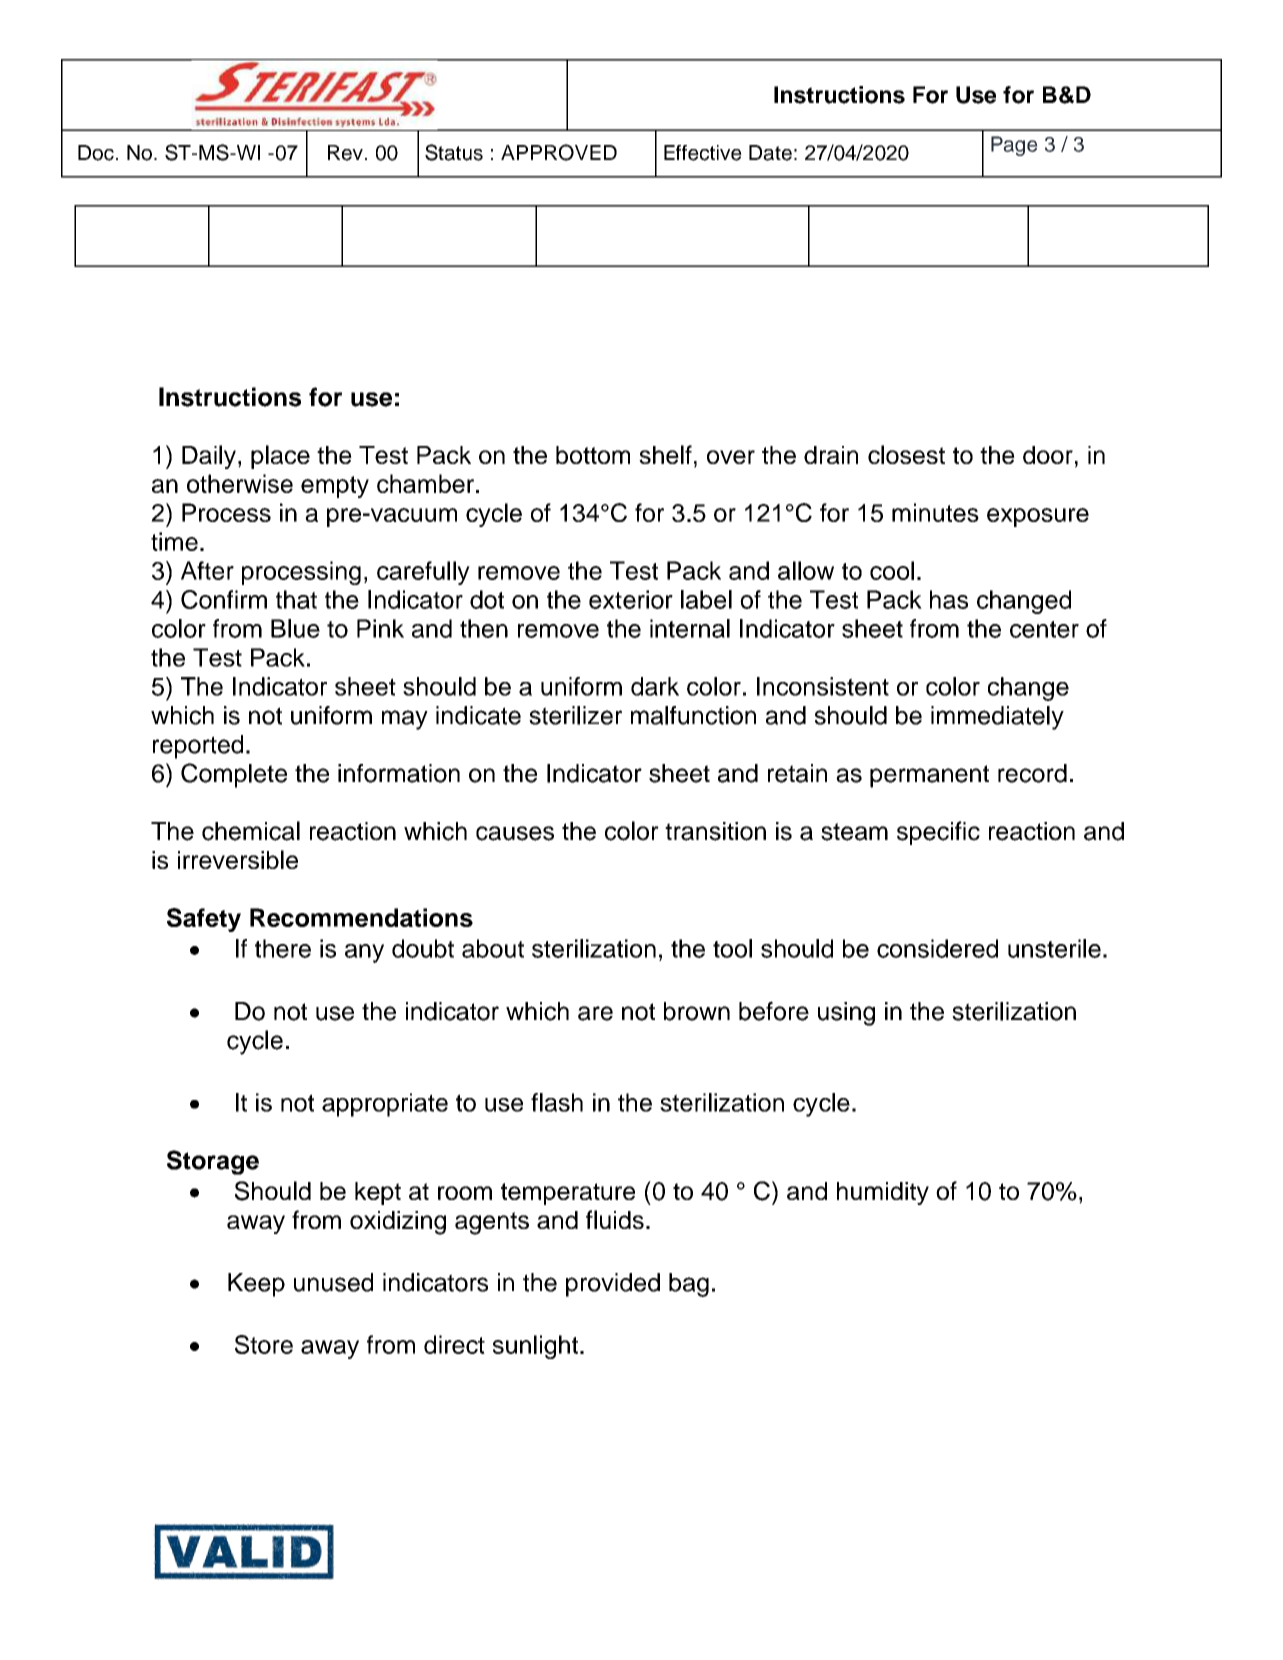 This document has width=1283, height=1660. Describe the element at coordinates (96, 153) in the document. I see `Doc` at that location.
